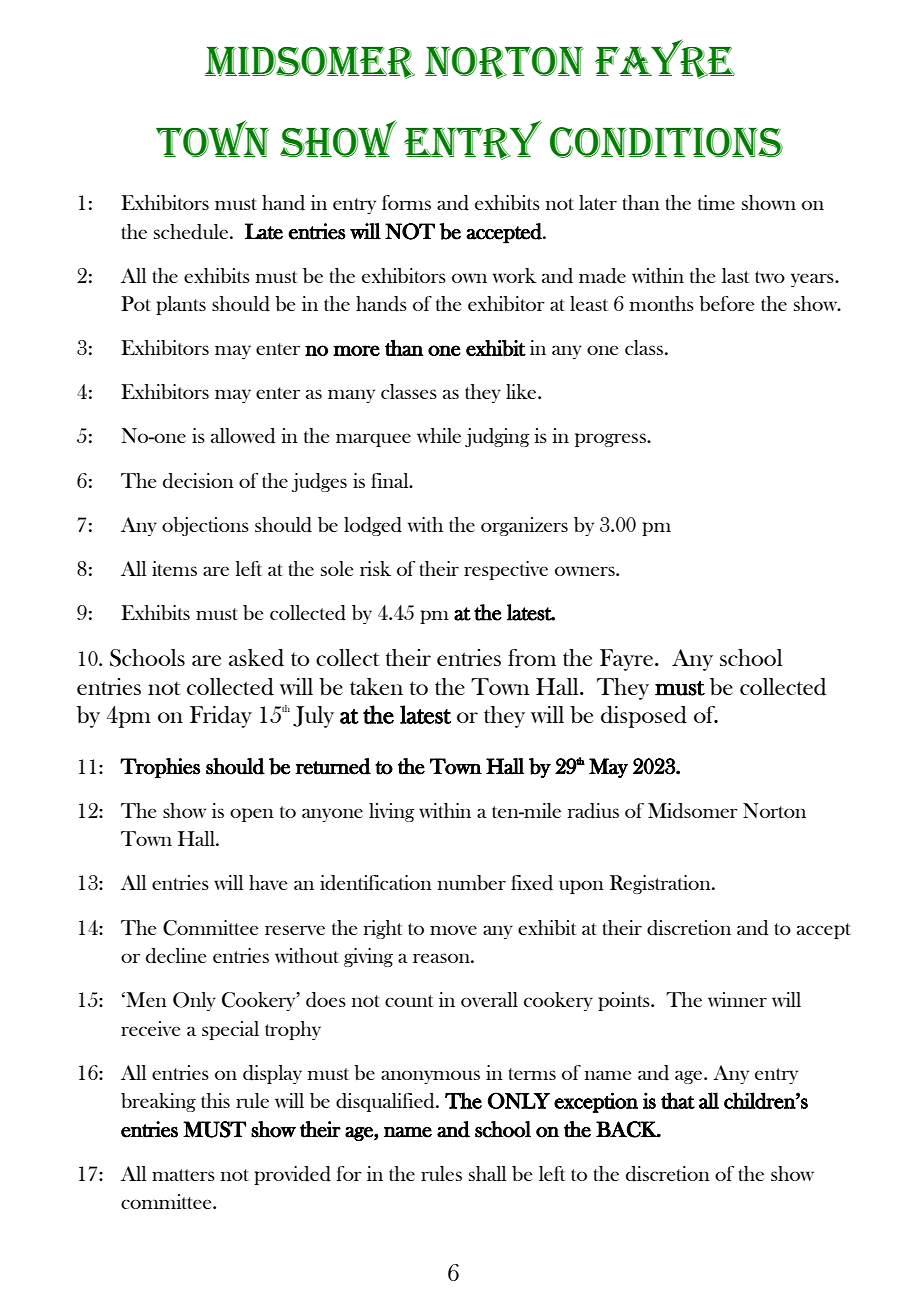 Image resolution: width=924 pixels, height=1308 pixels. Describe the element at coordinates (611, 440) in the image. I see `progress` at that location.
